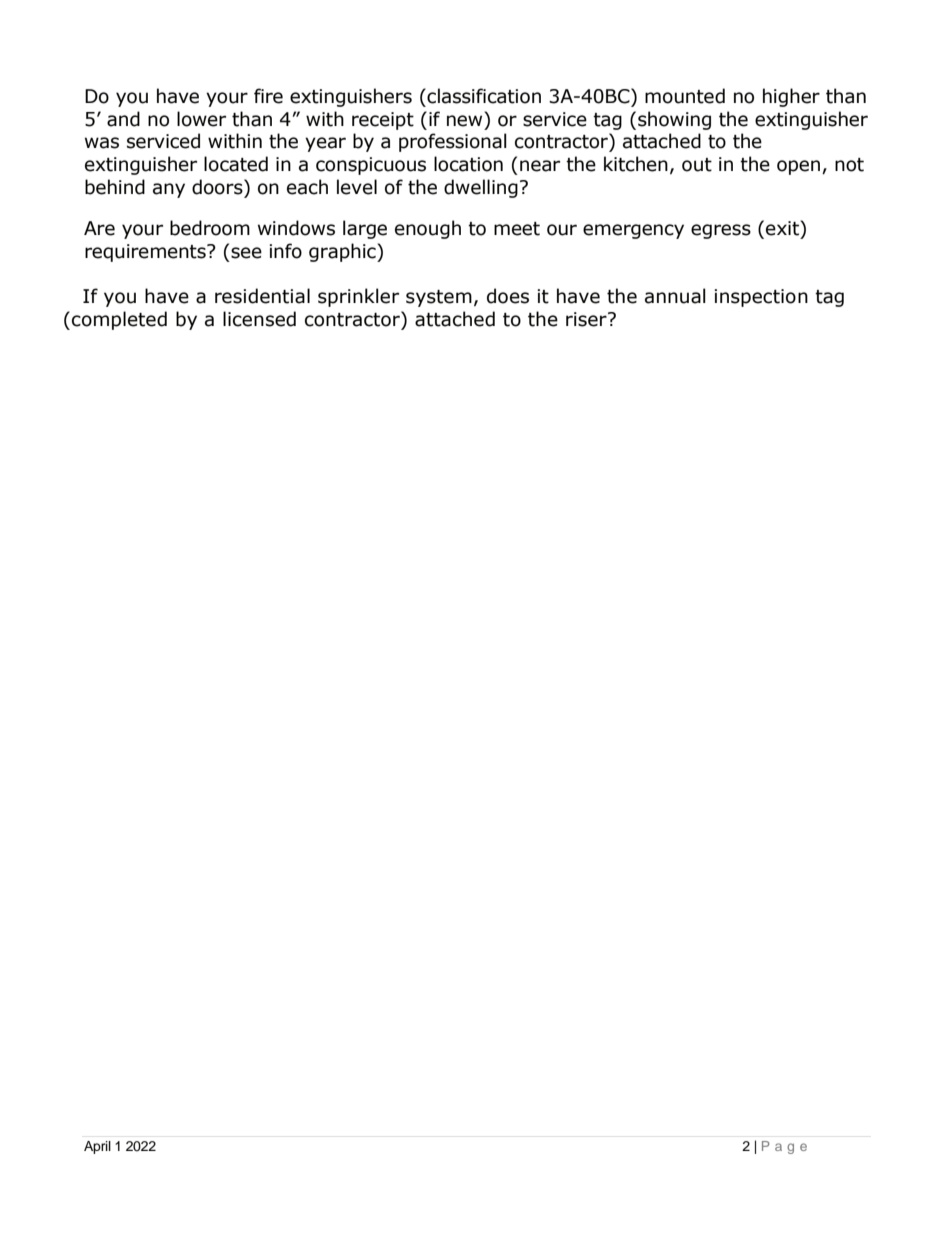  What do you see at coordinates (721, 231) in the document?
I see `egress` at bounding box center [721, 231].
